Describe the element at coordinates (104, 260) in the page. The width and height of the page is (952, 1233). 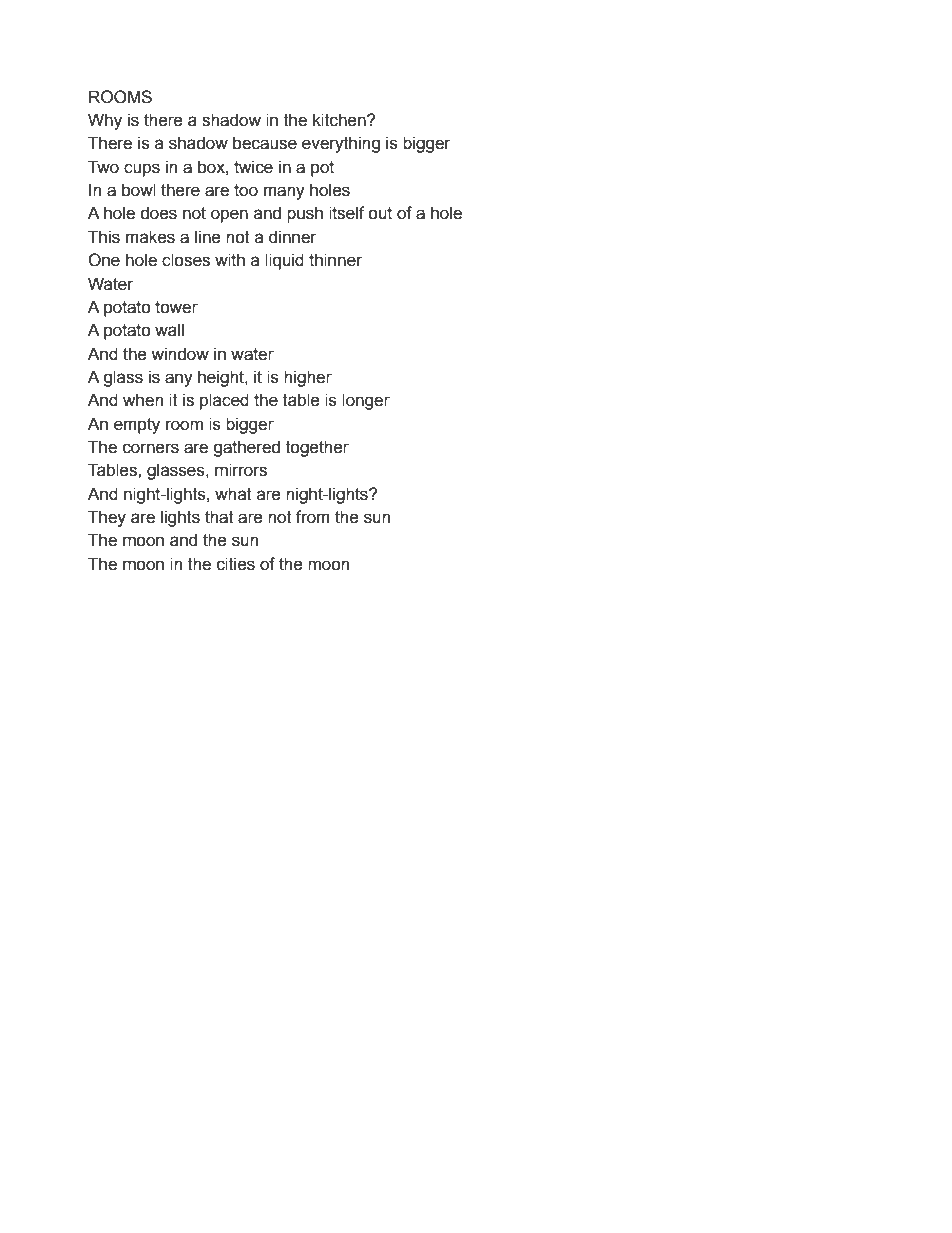
I see `One` at that location.
